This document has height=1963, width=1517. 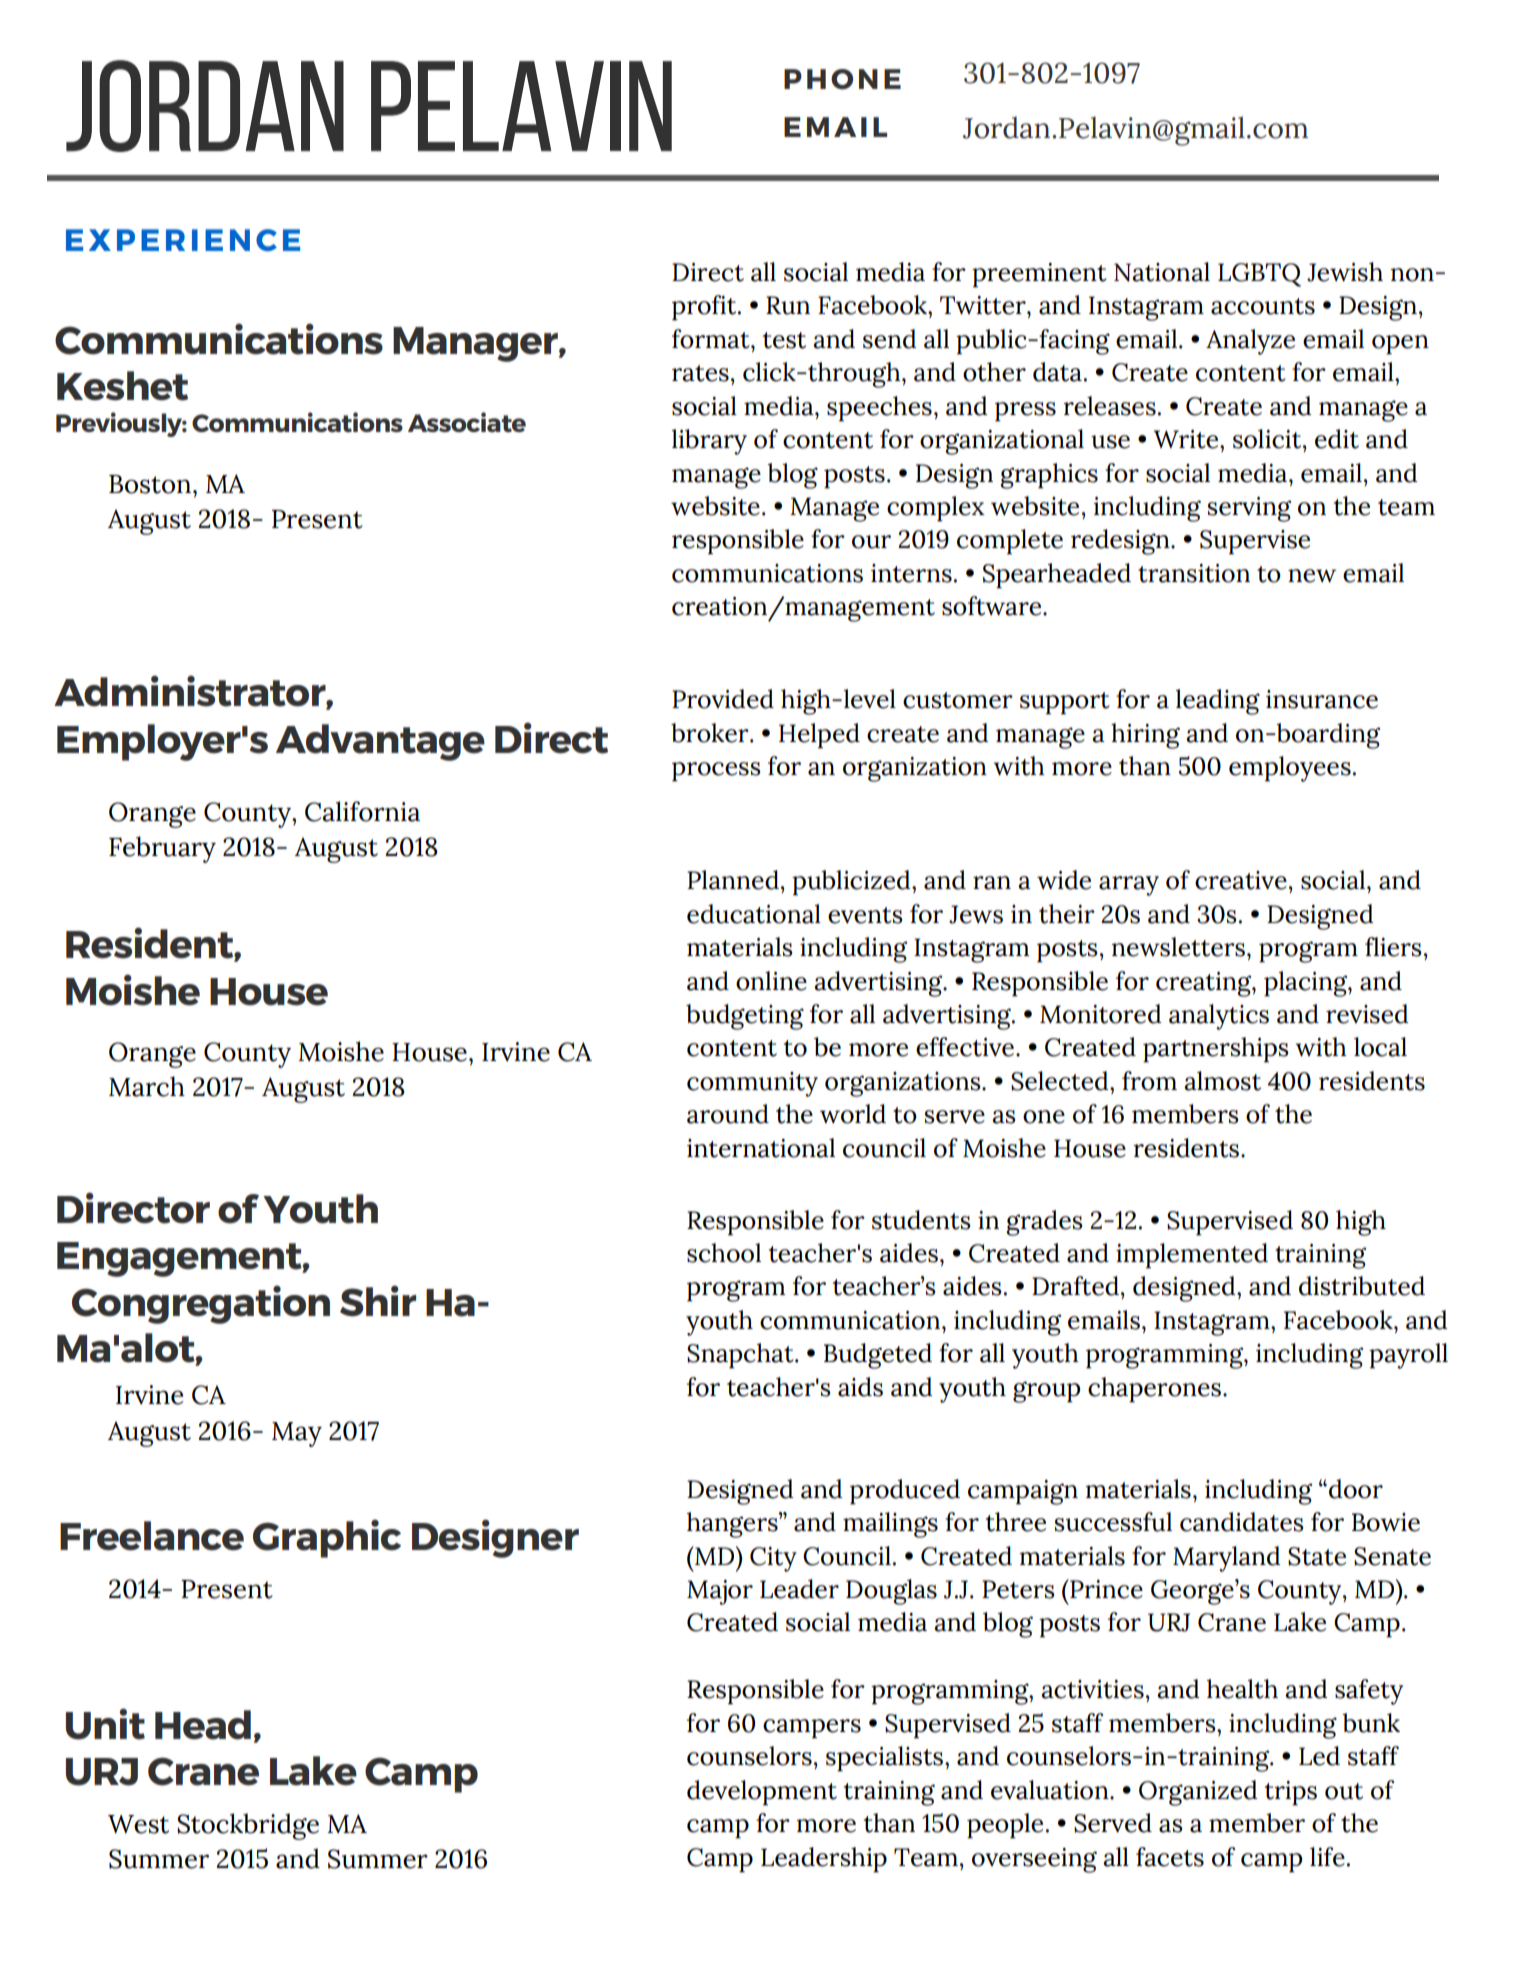 I want to click on school, so click(x=724, y=1253).
